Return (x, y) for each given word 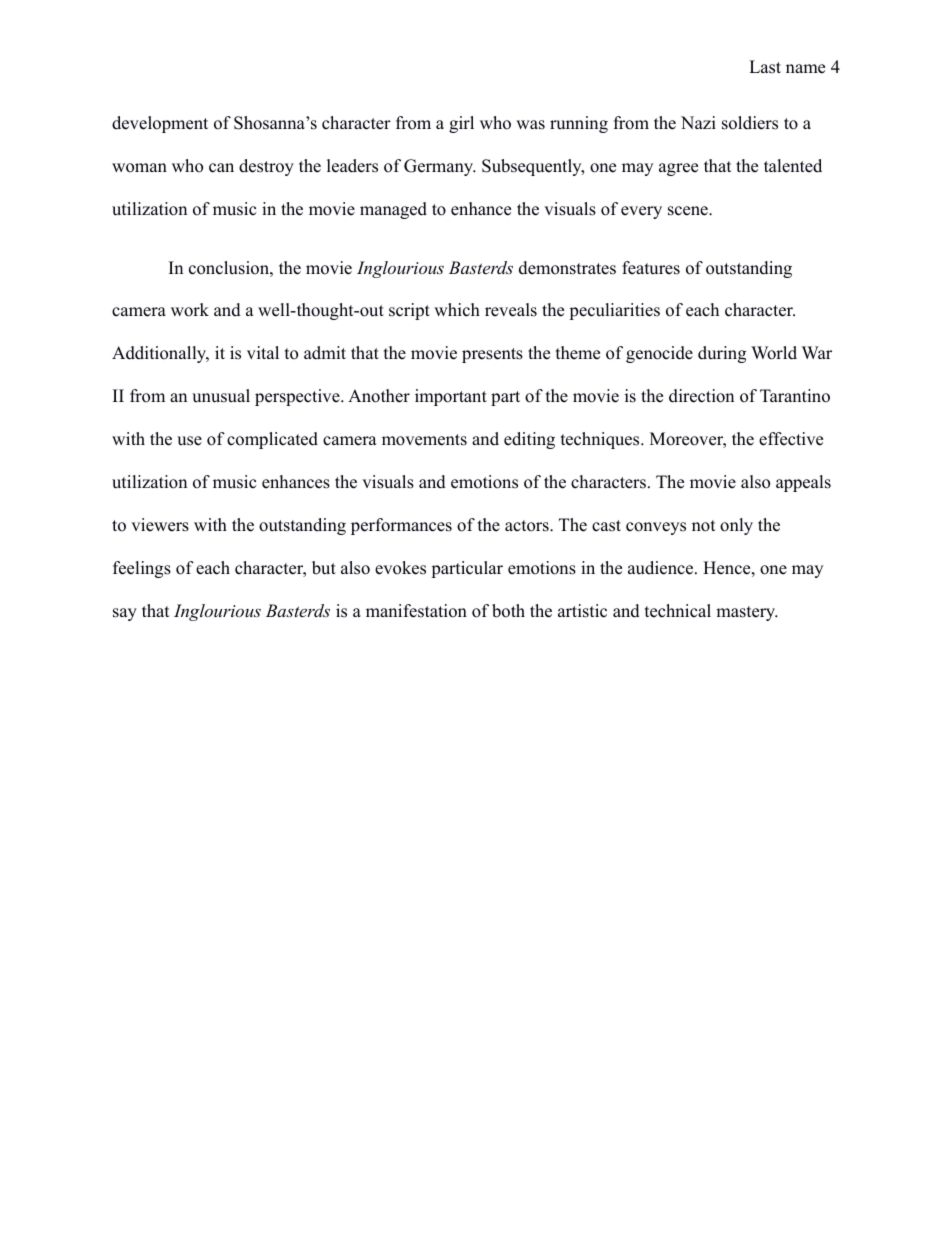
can (221, 168)
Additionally (160, 354)
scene (689, 211)
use (189, 441)
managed (393, 210)
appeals (803, 483)
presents (492, 355)
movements (424, 440)
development (160, 124)
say (125, 614)
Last (765, 67)
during (722, 354)
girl (461, 124)
